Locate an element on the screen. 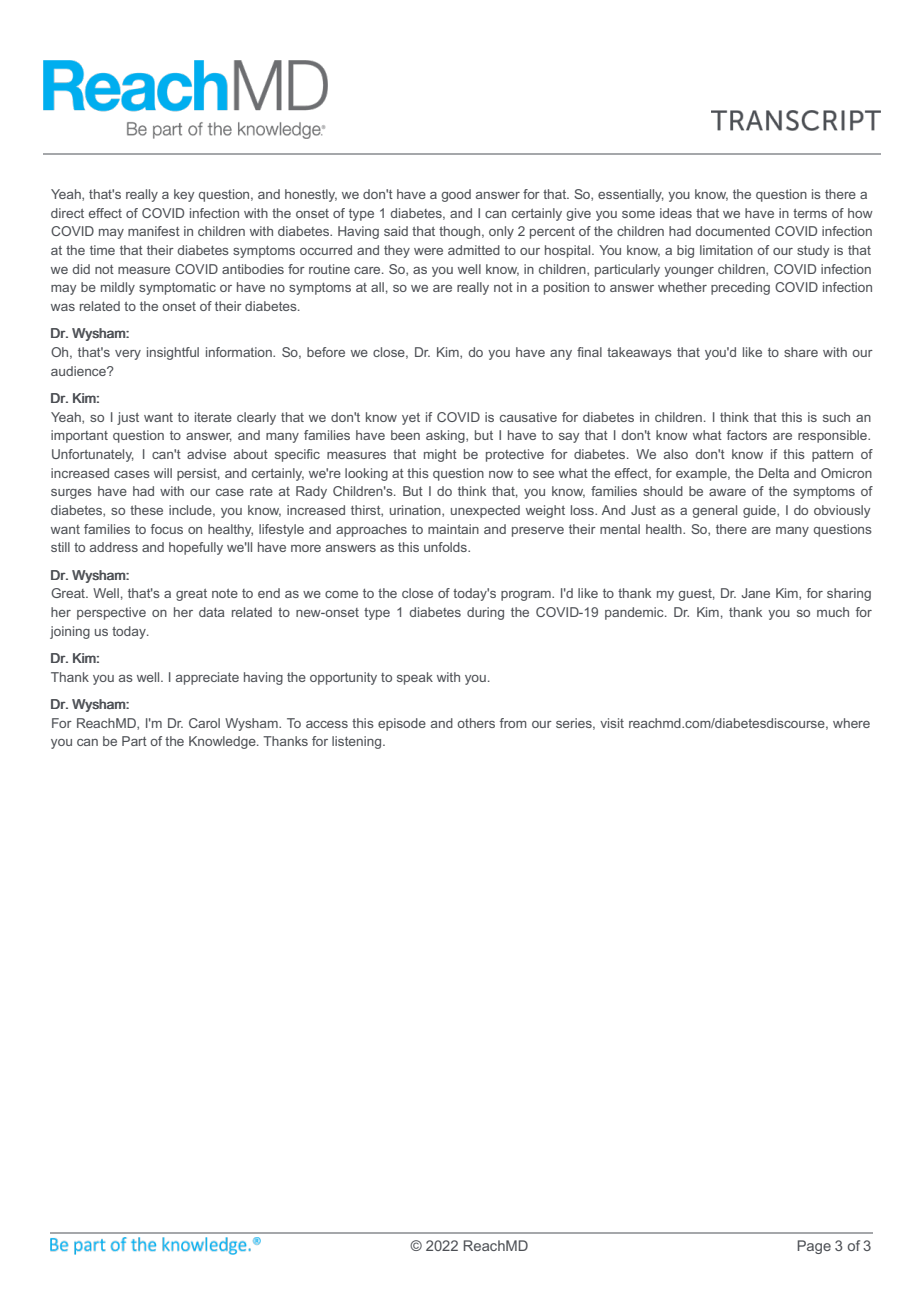 The width and height of the screenshot is (924, 1308). documented is located at coordinates (732, 231).
